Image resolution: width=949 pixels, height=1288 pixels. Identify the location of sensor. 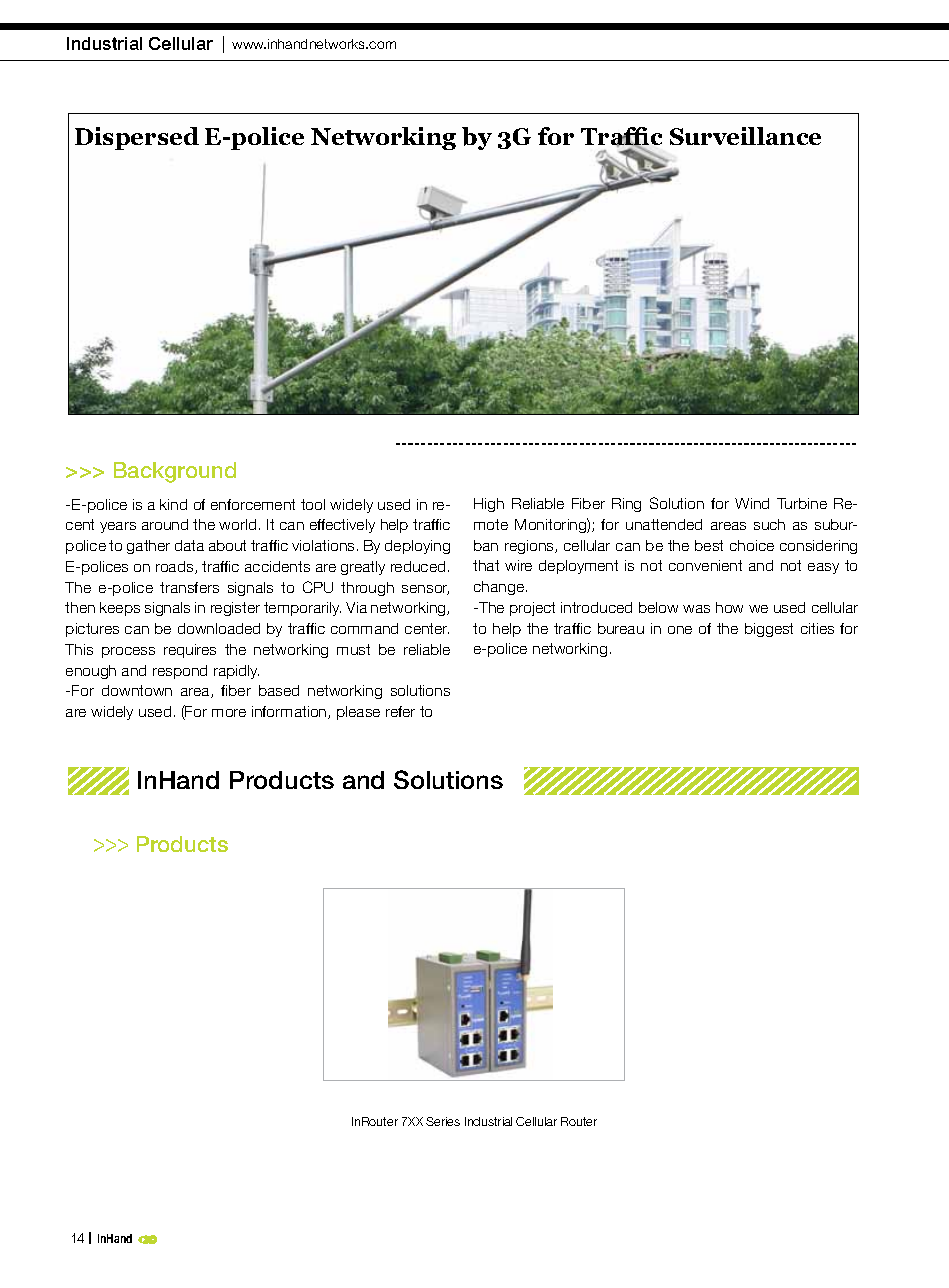
(425, 590).
